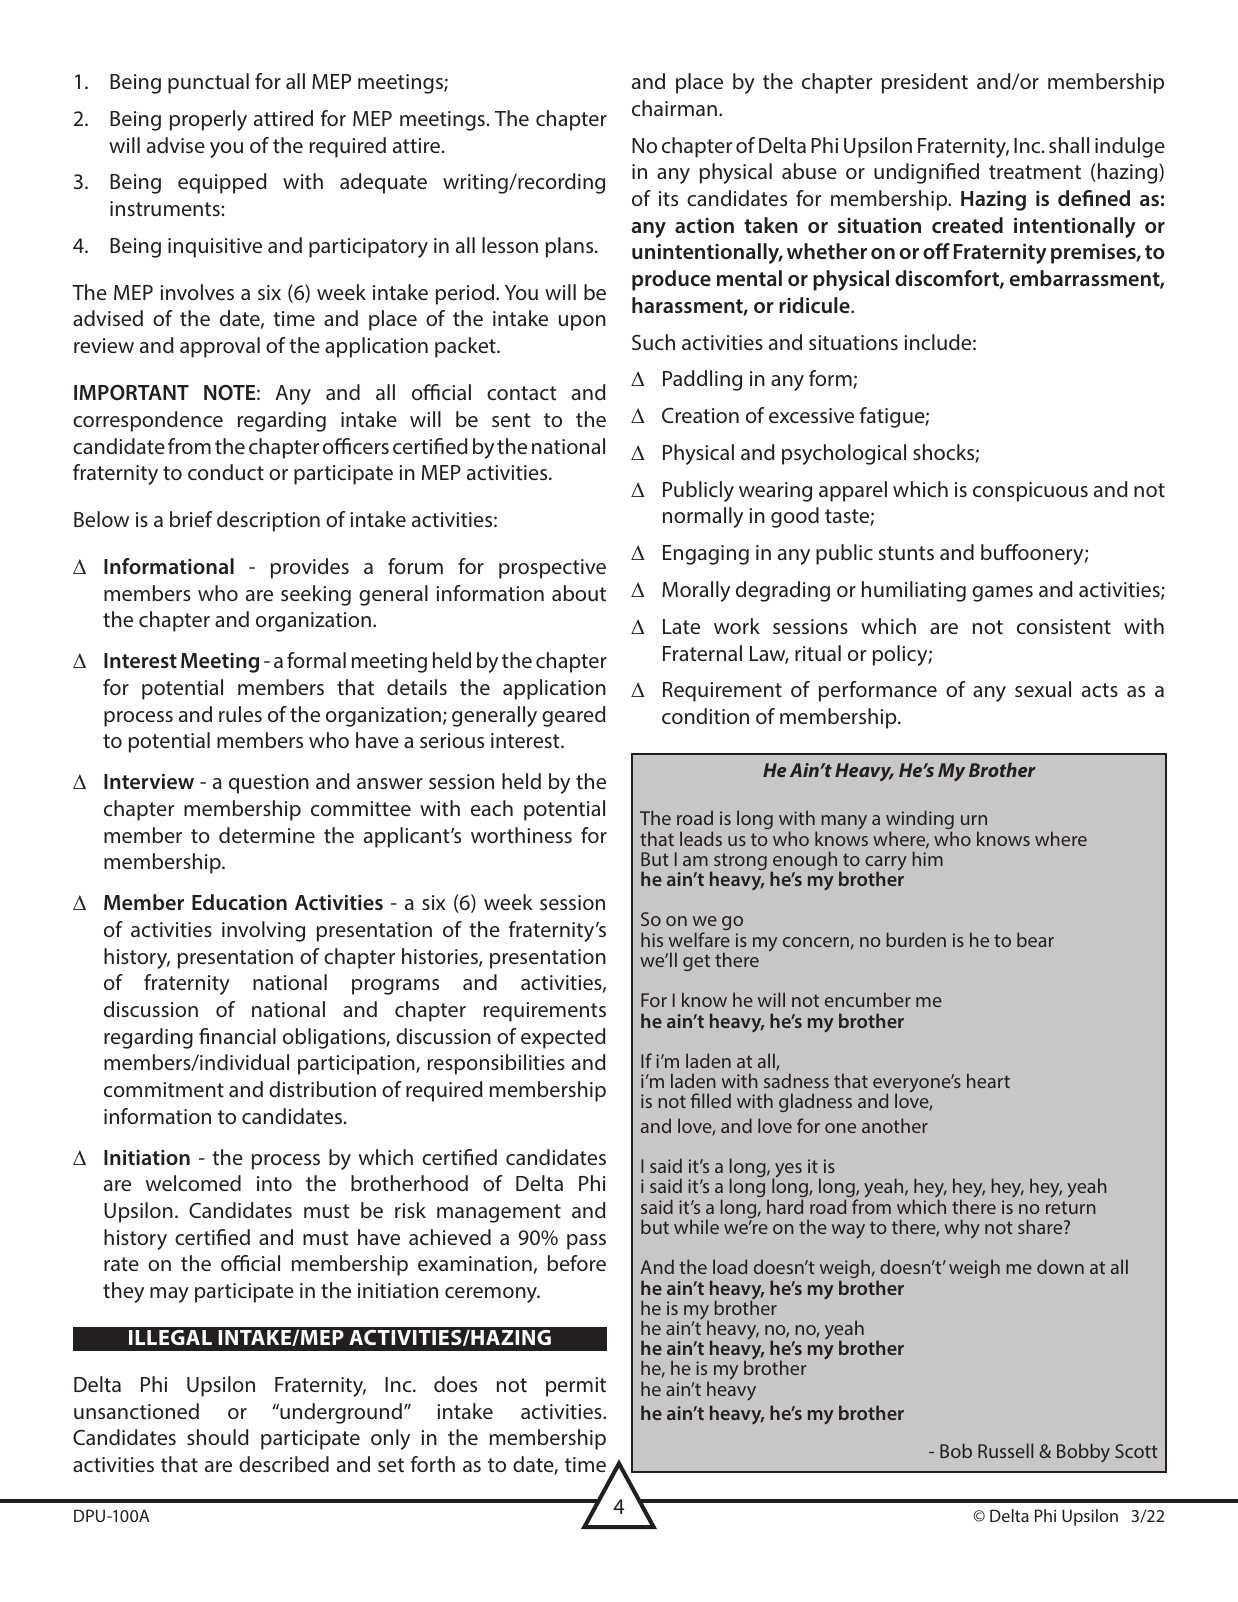 This document has width=1238, height=1602. Describe the element at coordinates (1035, 939) in the document. I see `bear` at that location.
